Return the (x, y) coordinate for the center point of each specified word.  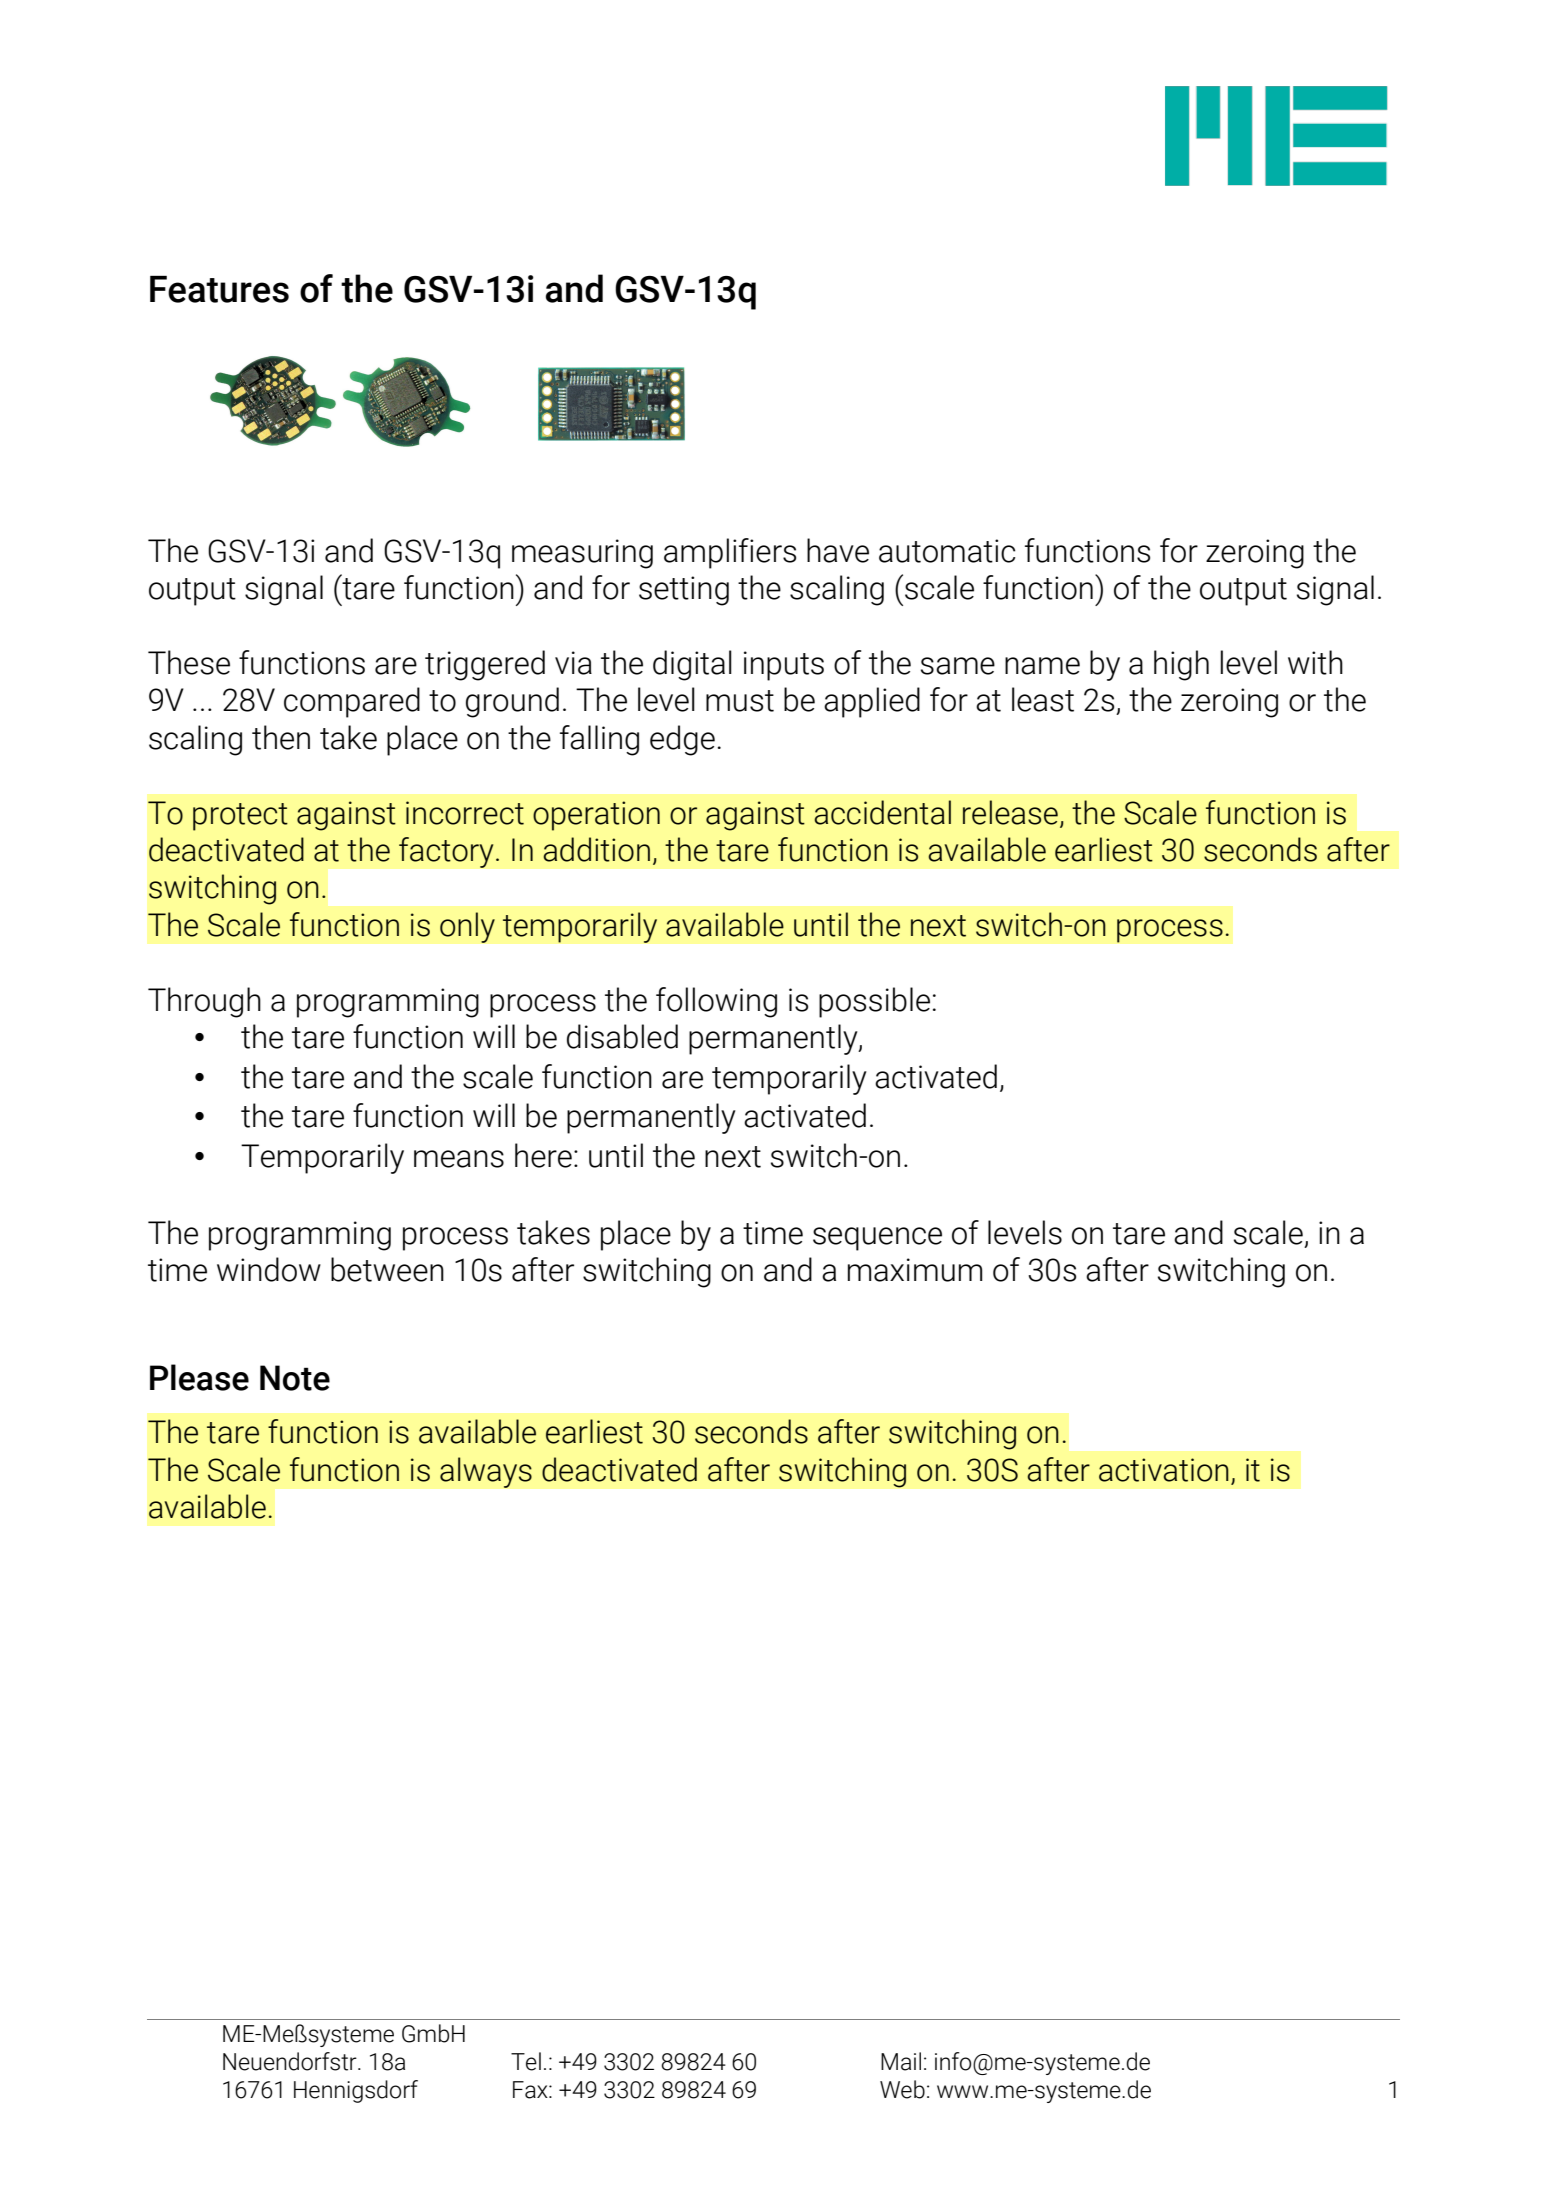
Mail (901, 2061)
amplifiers (730, 553)
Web (902, 2089)
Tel (526, 2061)
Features (219, 289)
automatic (947, 551)
